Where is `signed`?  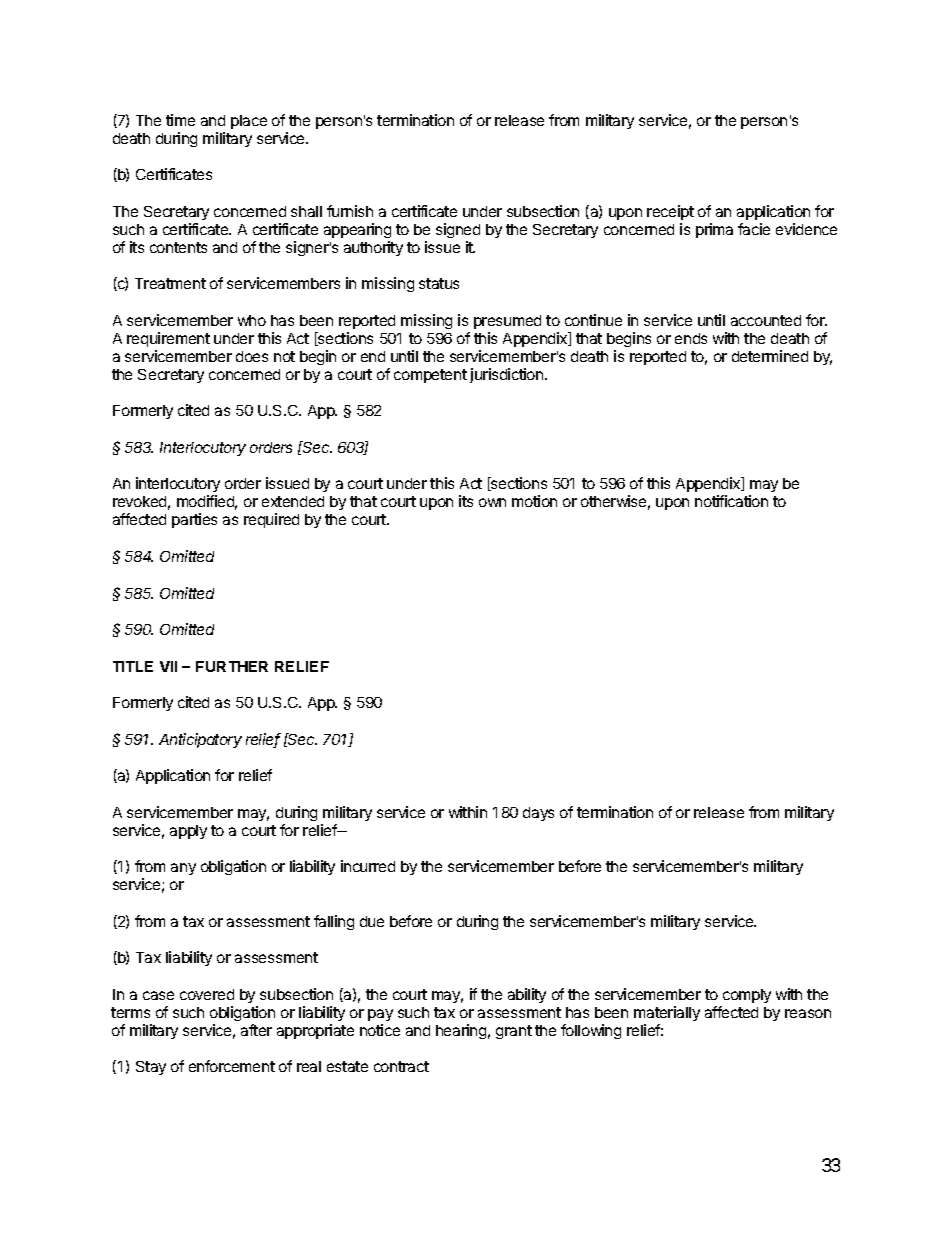
signed is located at coordinates (458, 230).
